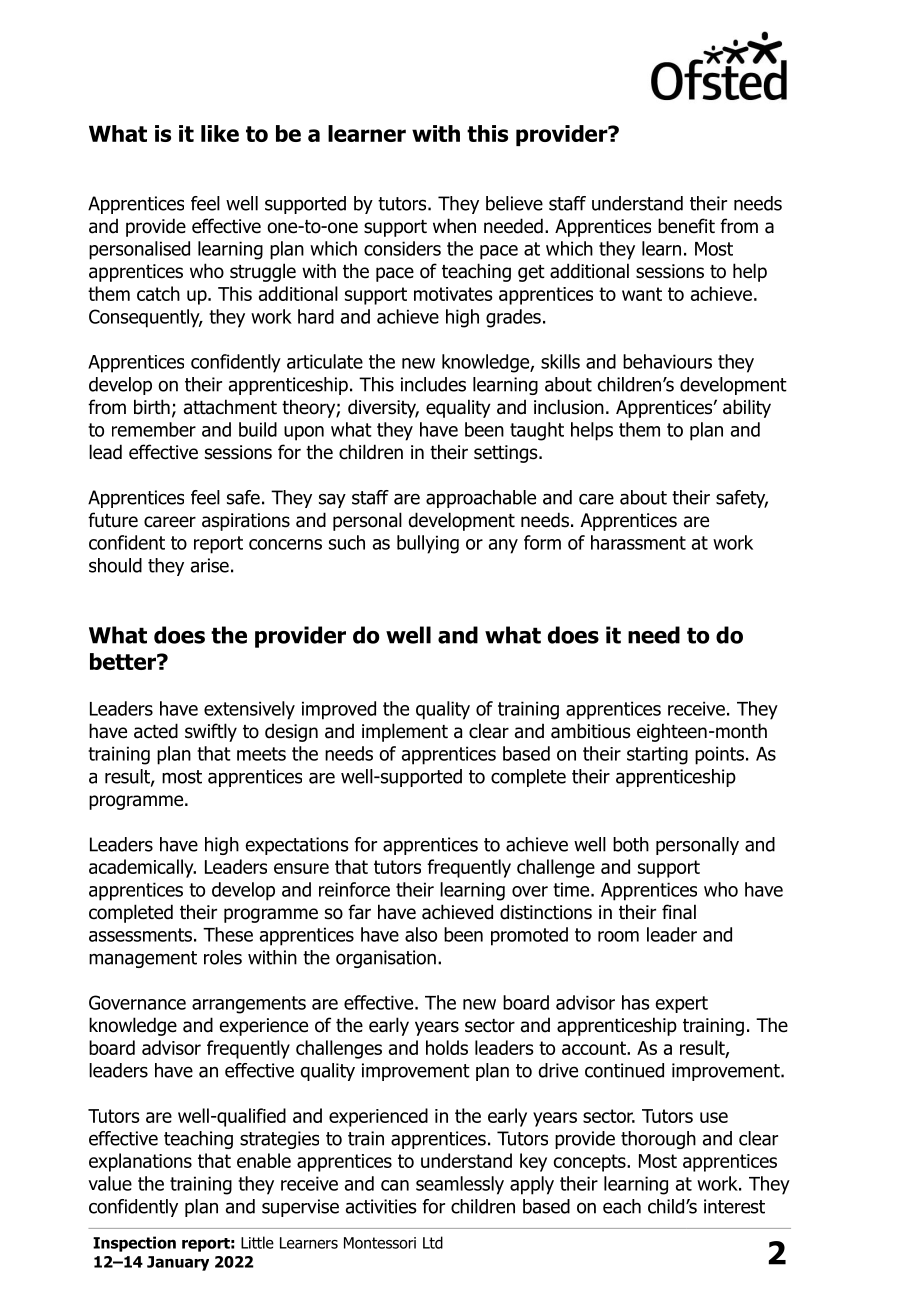  Describe the element at coordinates (405, 732) in the screenshot. I see `implement` at that location.
